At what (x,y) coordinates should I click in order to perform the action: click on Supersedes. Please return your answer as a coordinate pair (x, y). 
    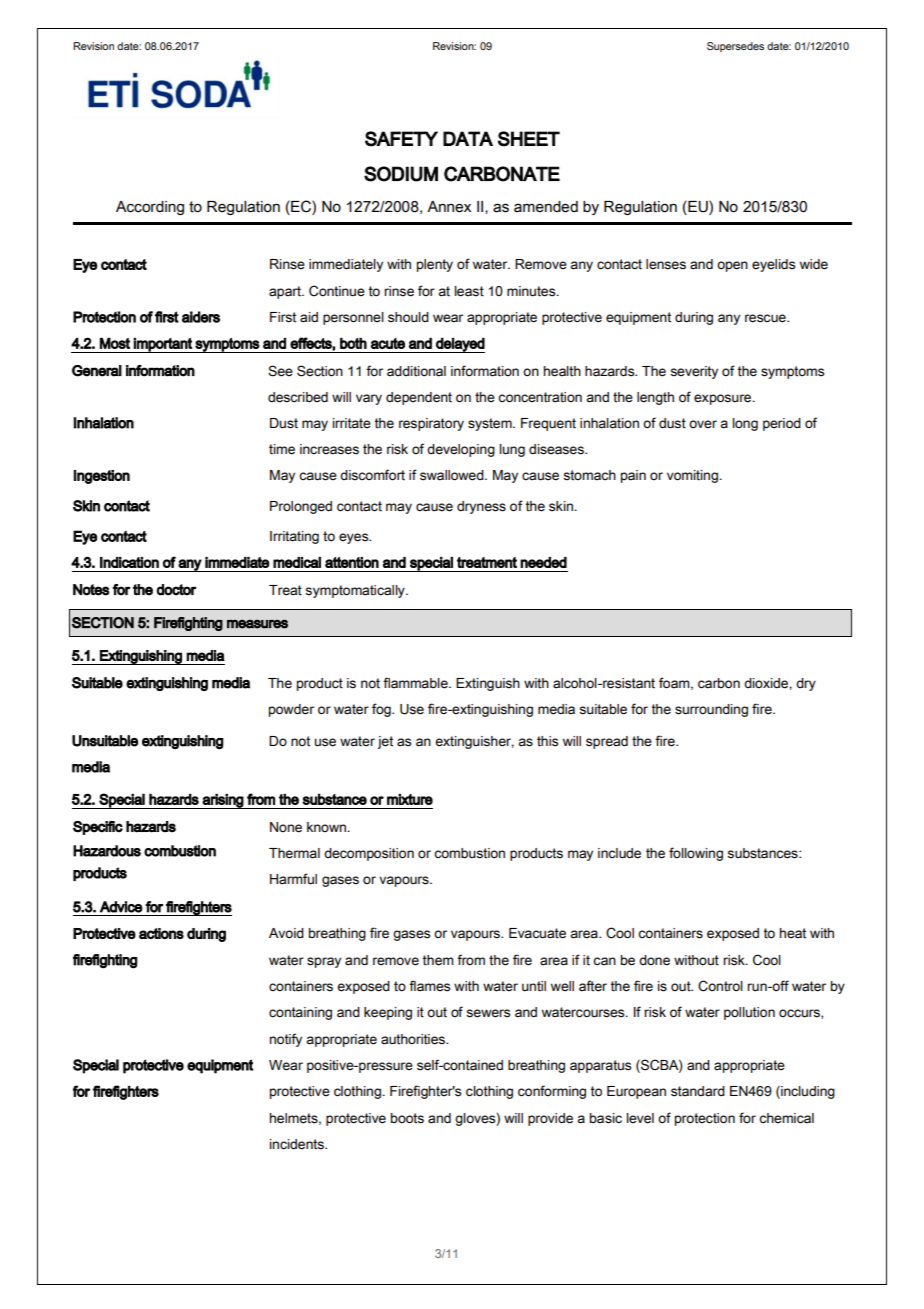
    Looking at the image, I should click on (735, 47).
